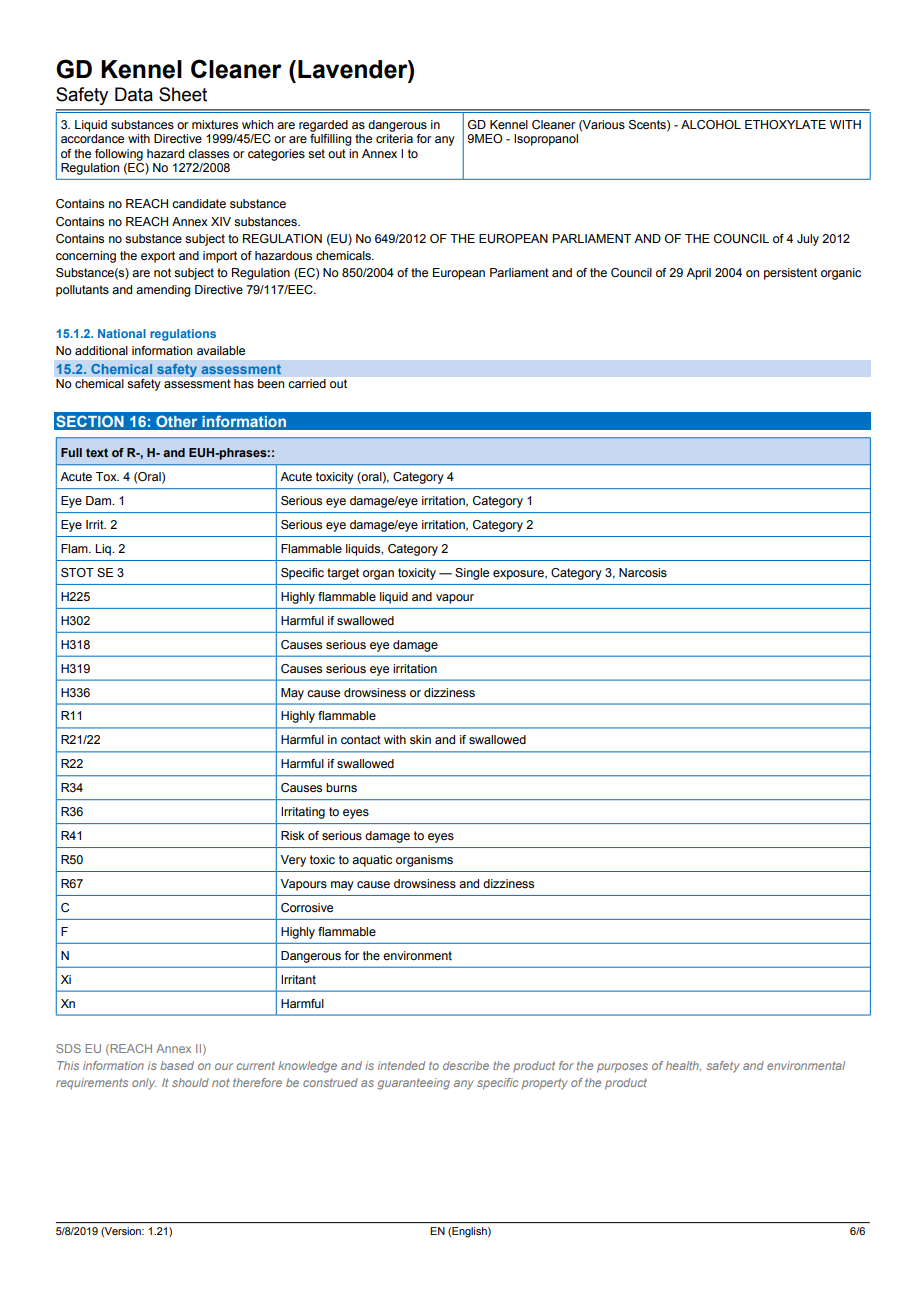 This image has width=924, height=1308. I want to click on target, so click(343, 574).
